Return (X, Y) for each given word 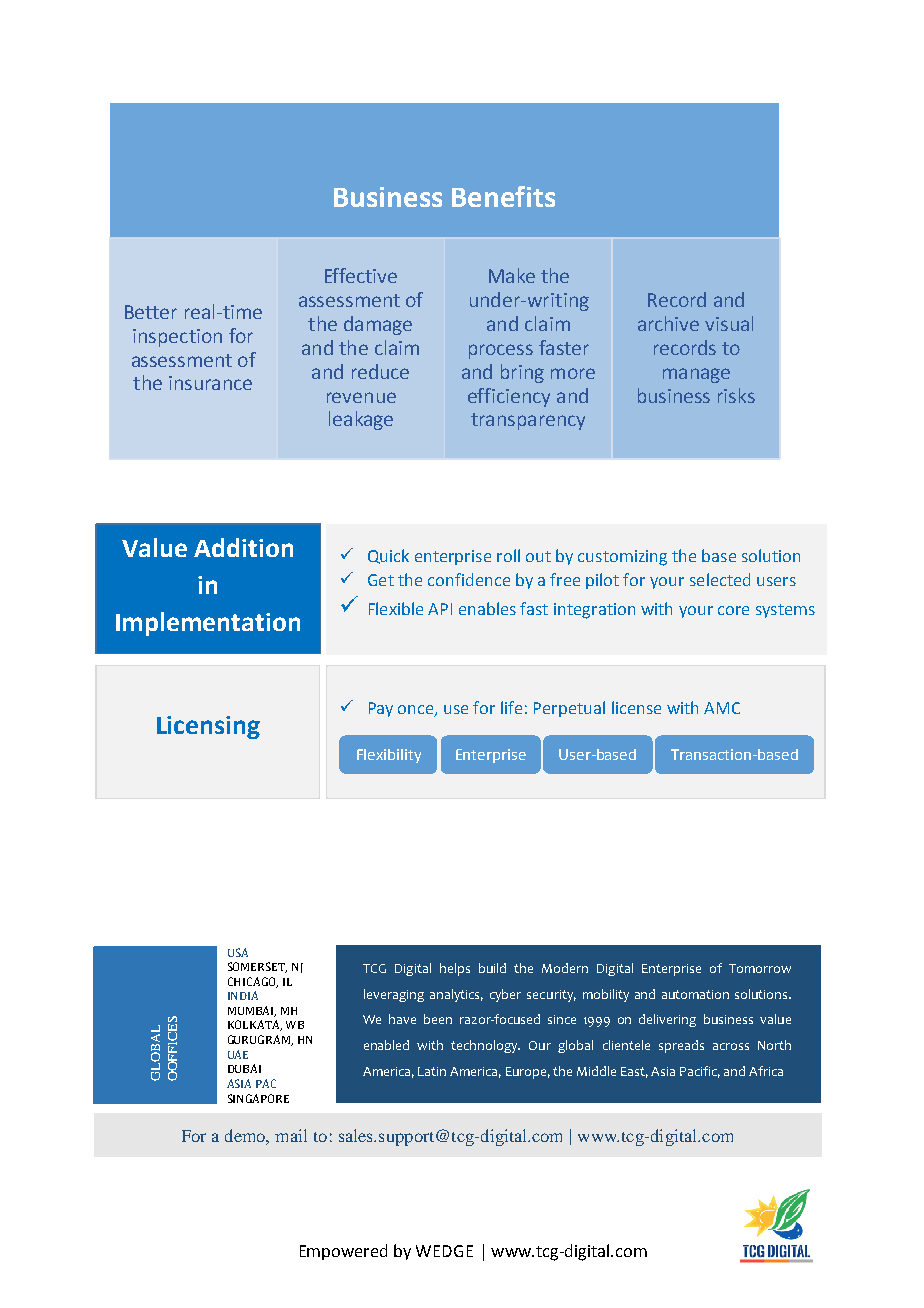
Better (151, 312)
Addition (243, 547)
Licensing (208, 727)
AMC (722, 708)
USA (238, 952)
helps (455, 969)
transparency (528, 421)
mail (291, 1135)
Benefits (503, 196)
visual (729, 323)
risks (736, 395)
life (511, 707)
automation (695, 994)
